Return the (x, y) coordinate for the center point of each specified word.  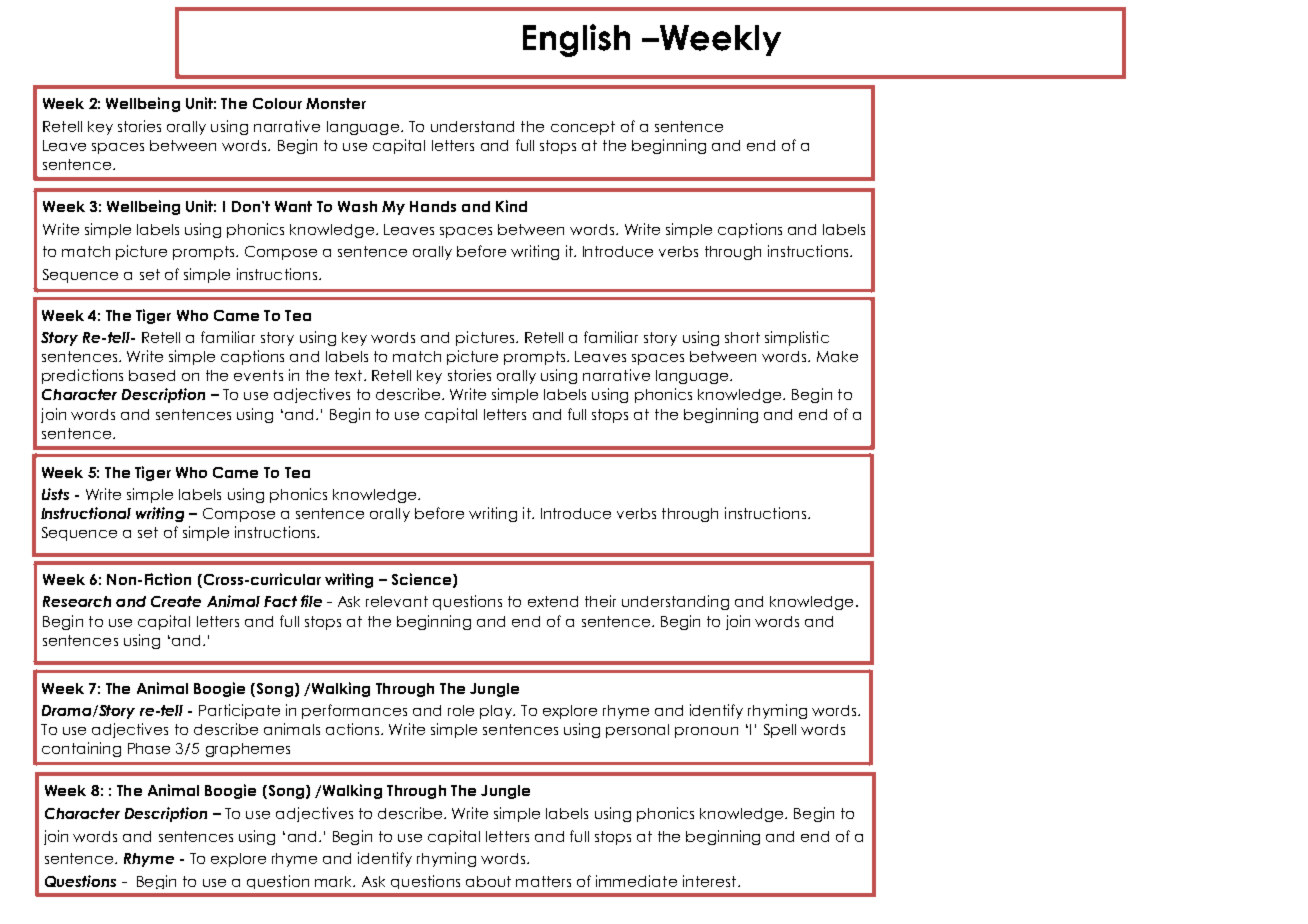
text (348, 375)
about (488, 881)
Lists (55, 494)
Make (837, 356)
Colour (277, 103)
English (576, 40)
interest (709, 881)
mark (335, 881)
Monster (336, 103)
